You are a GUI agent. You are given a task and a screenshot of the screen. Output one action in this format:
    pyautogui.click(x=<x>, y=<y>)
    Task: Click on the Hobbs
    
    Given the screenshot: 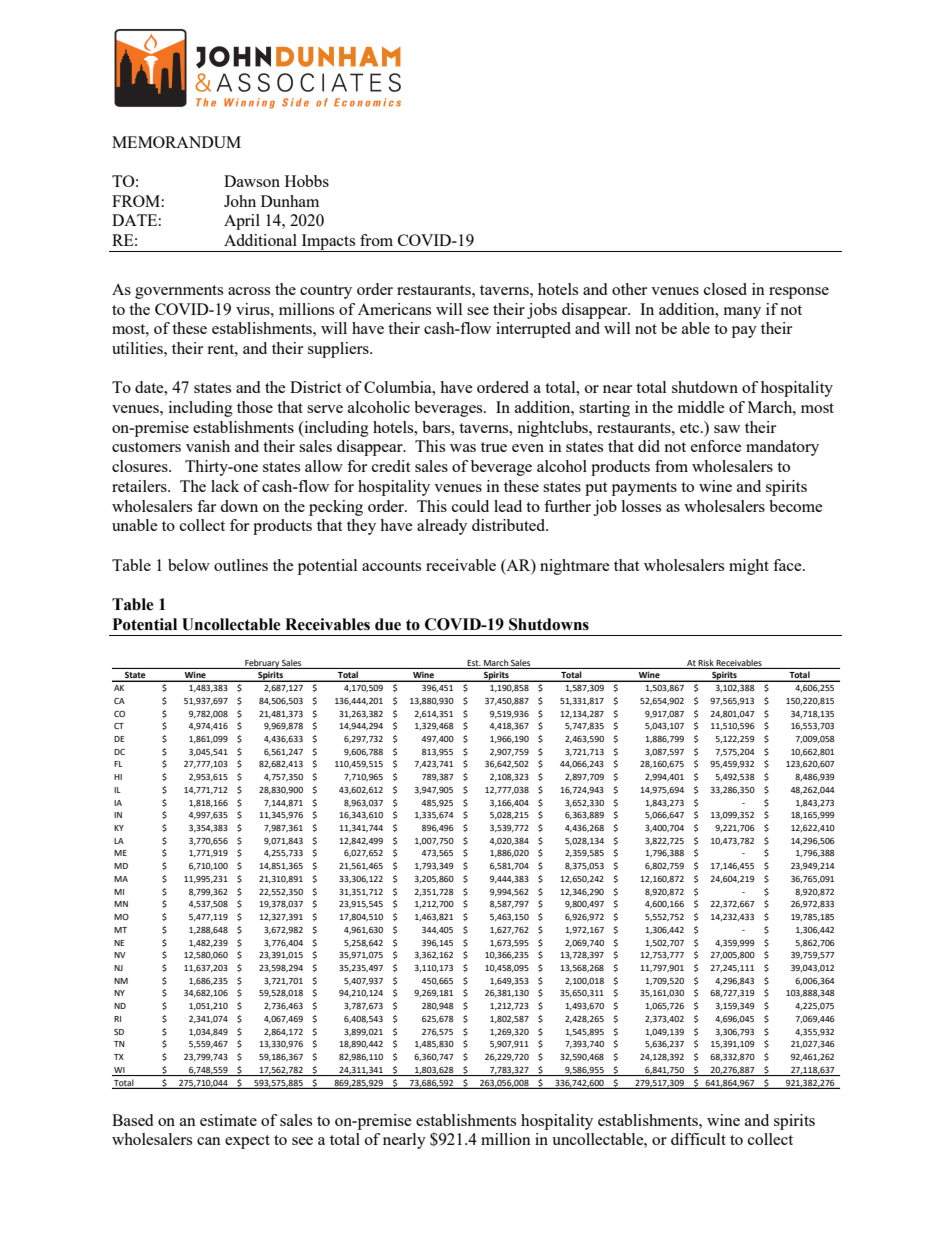 What is the action you would take?
    pyautogui.click(x=307, y=181)
